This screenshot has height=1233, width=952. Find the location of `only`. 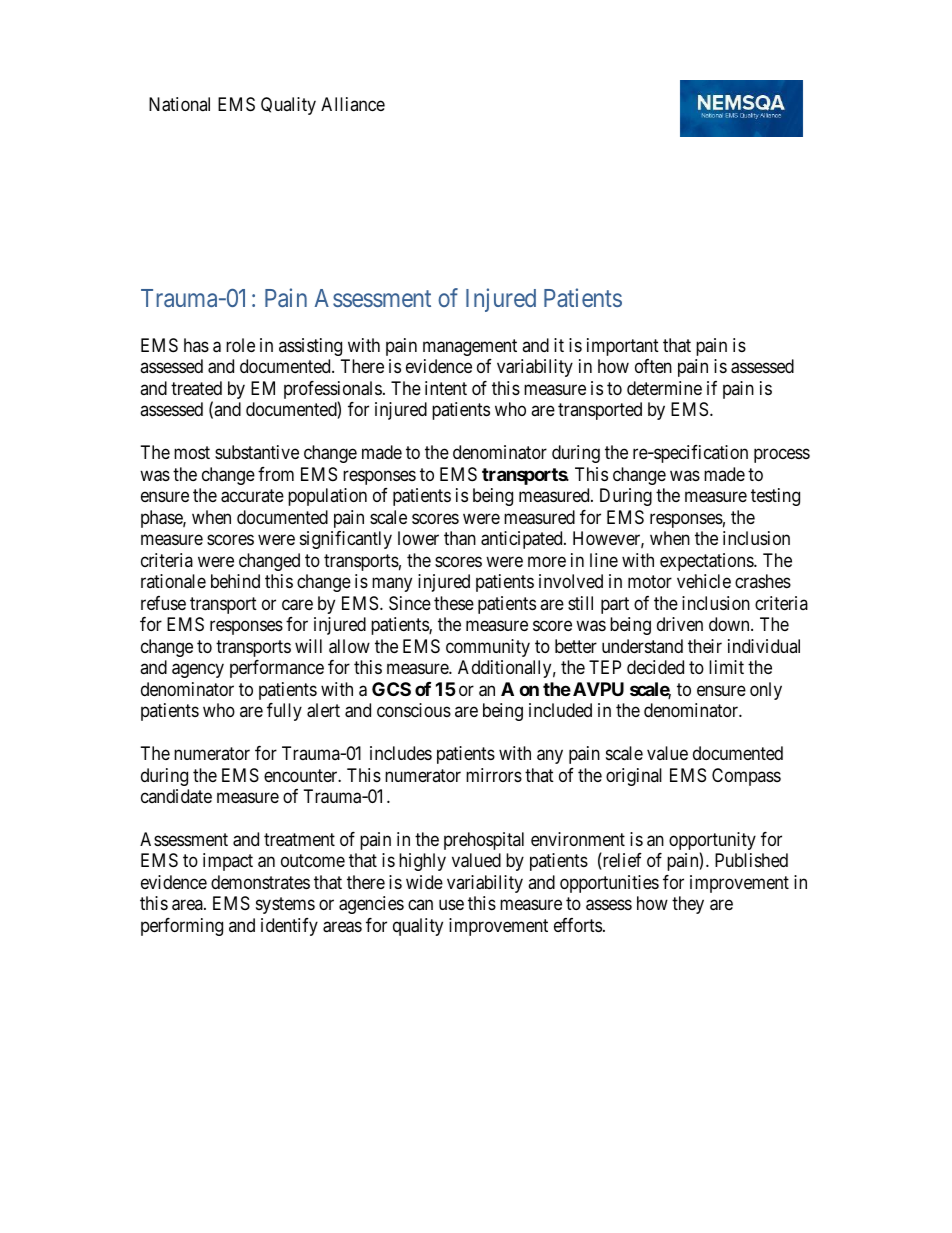

only is located at coordinates (766, 691).
